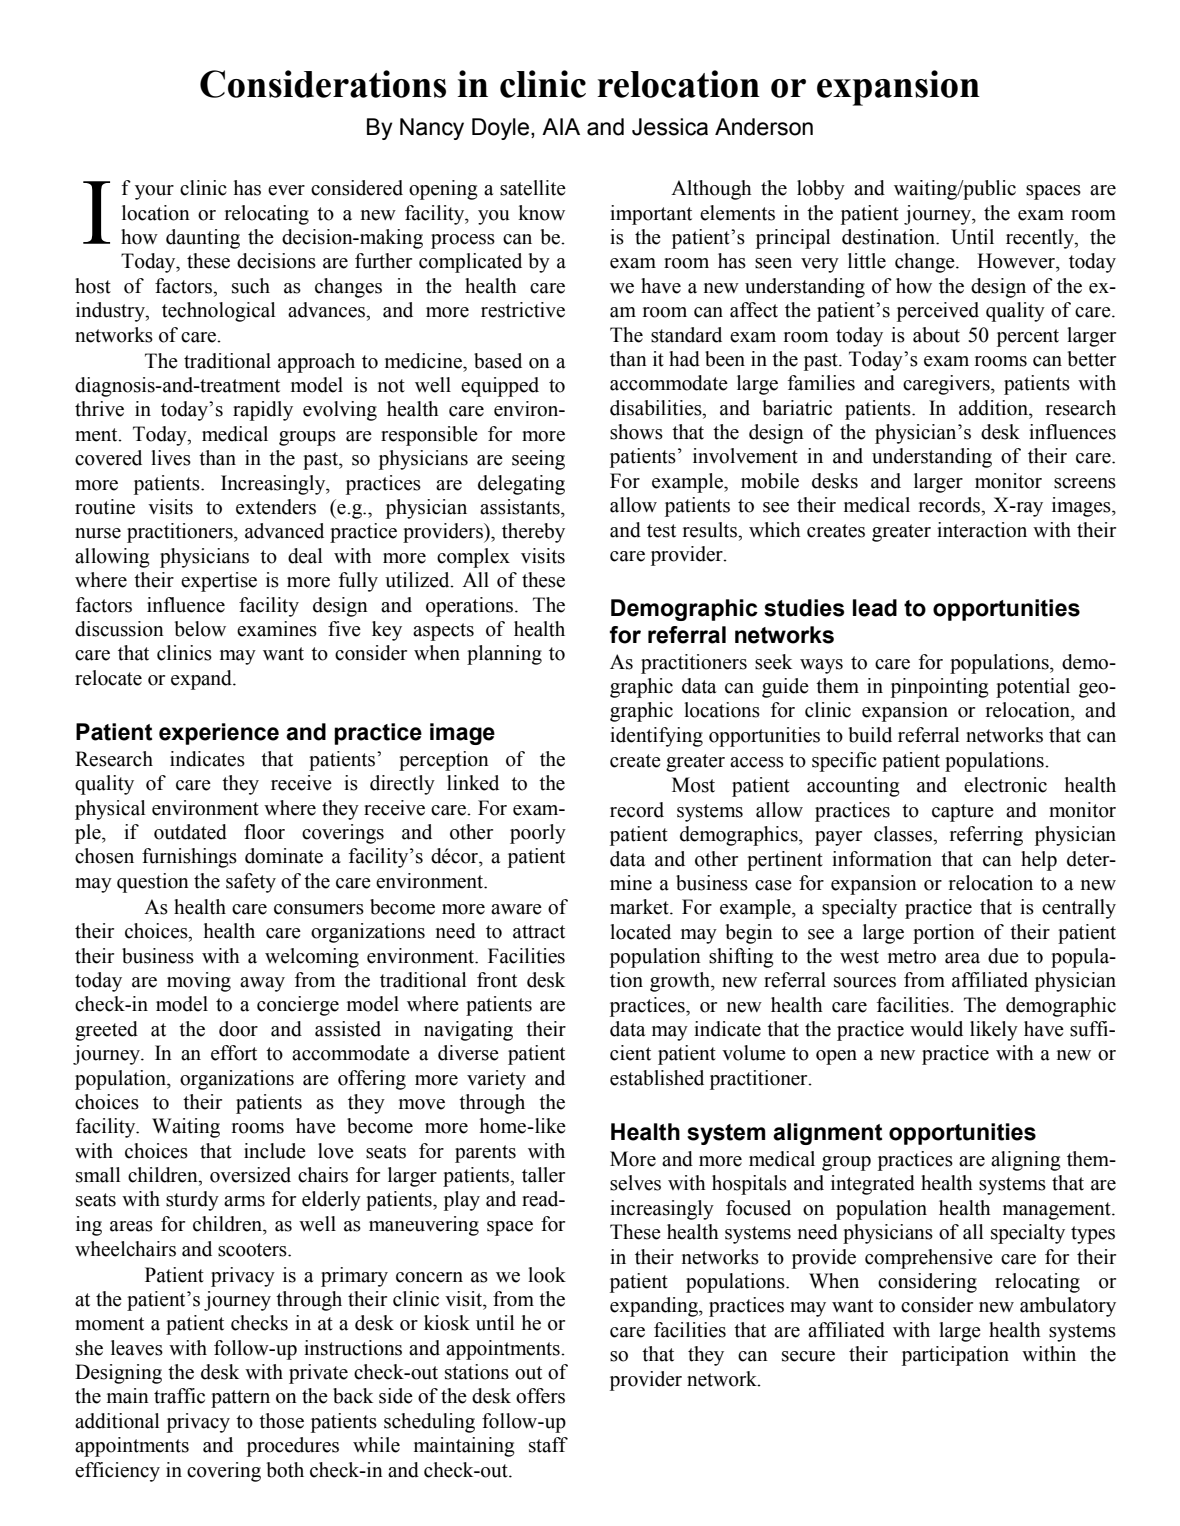  Describe the element at coordinates (821, 190) in the image. I see `lobby` at that location.
